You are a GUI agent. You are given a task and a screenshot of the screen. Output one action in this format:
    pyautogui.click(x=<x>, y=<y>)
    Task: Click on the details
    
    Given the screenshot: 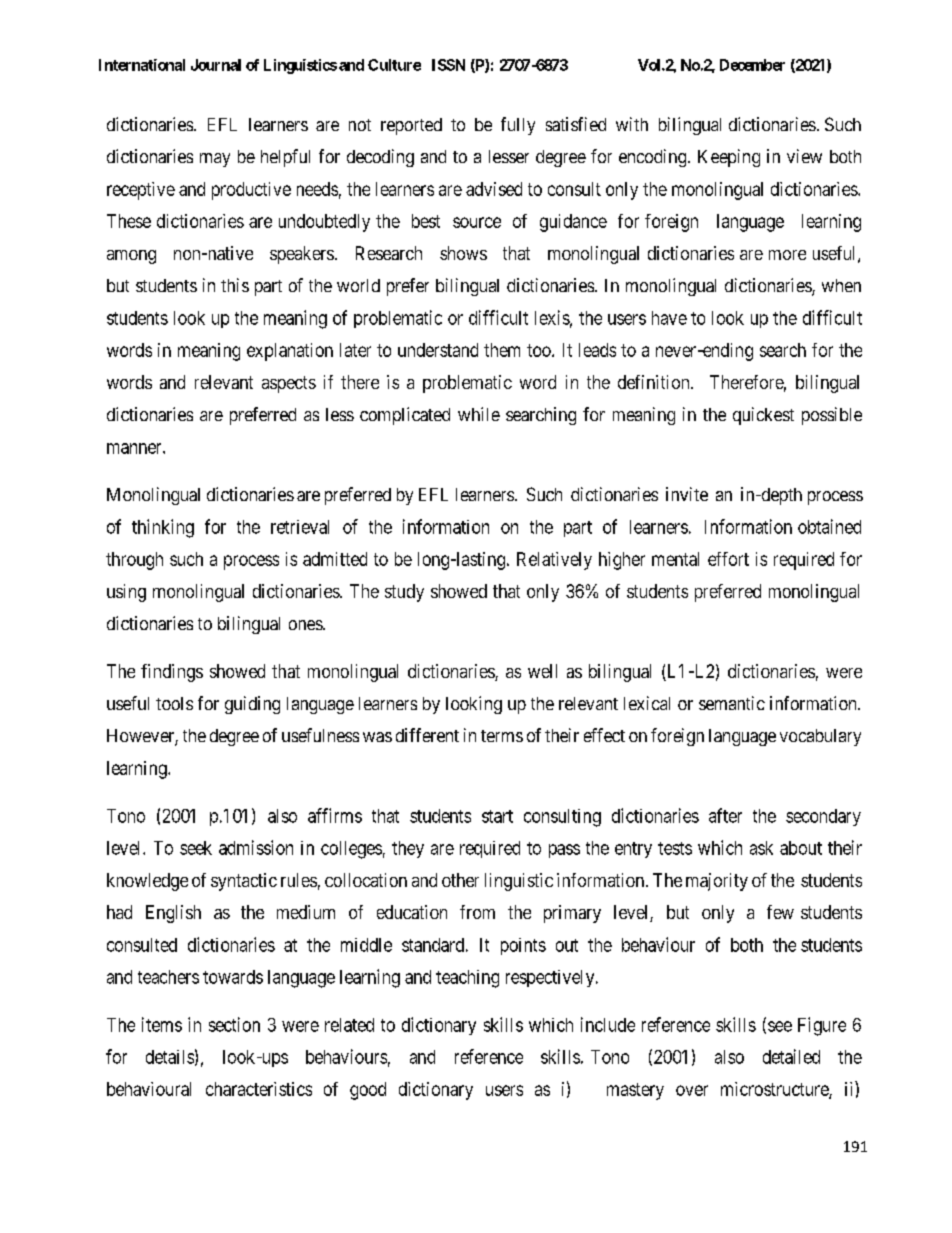 What is the action you would take?
    pyautogui.click(x=170, y=1057)
